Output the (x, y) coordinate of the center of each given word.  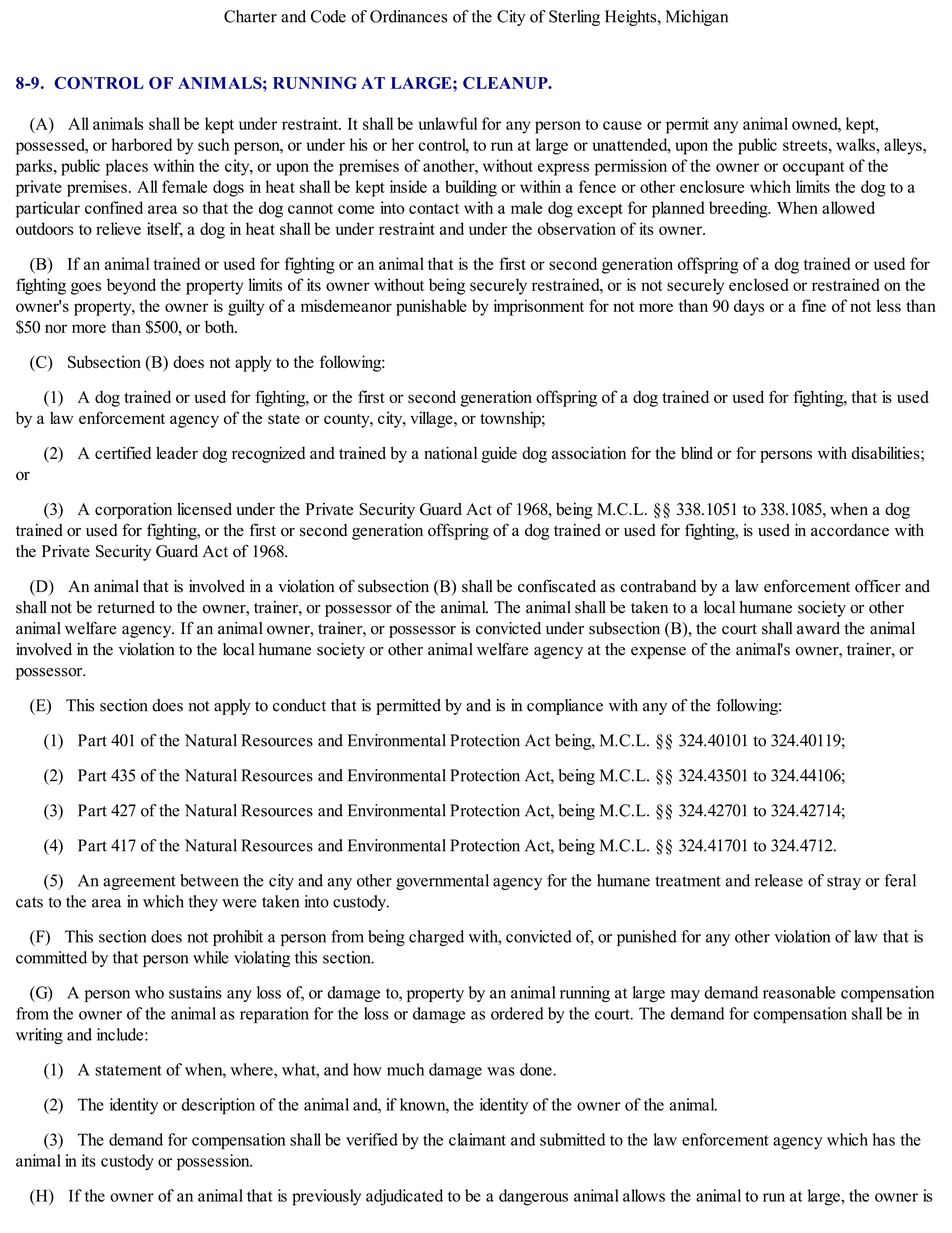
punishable (431, 307)
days (749, 307)
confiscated (557, 586)
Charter (250, 16)
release (779, 880)
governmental (442, 882)
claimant (477, 1139)
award (818, 628)
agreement (139, 883)
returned (126, 607)
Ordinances (408, 16)
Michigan (697, 18)
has (884, 1139)
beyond (131, 286)
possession (214, 1162)
